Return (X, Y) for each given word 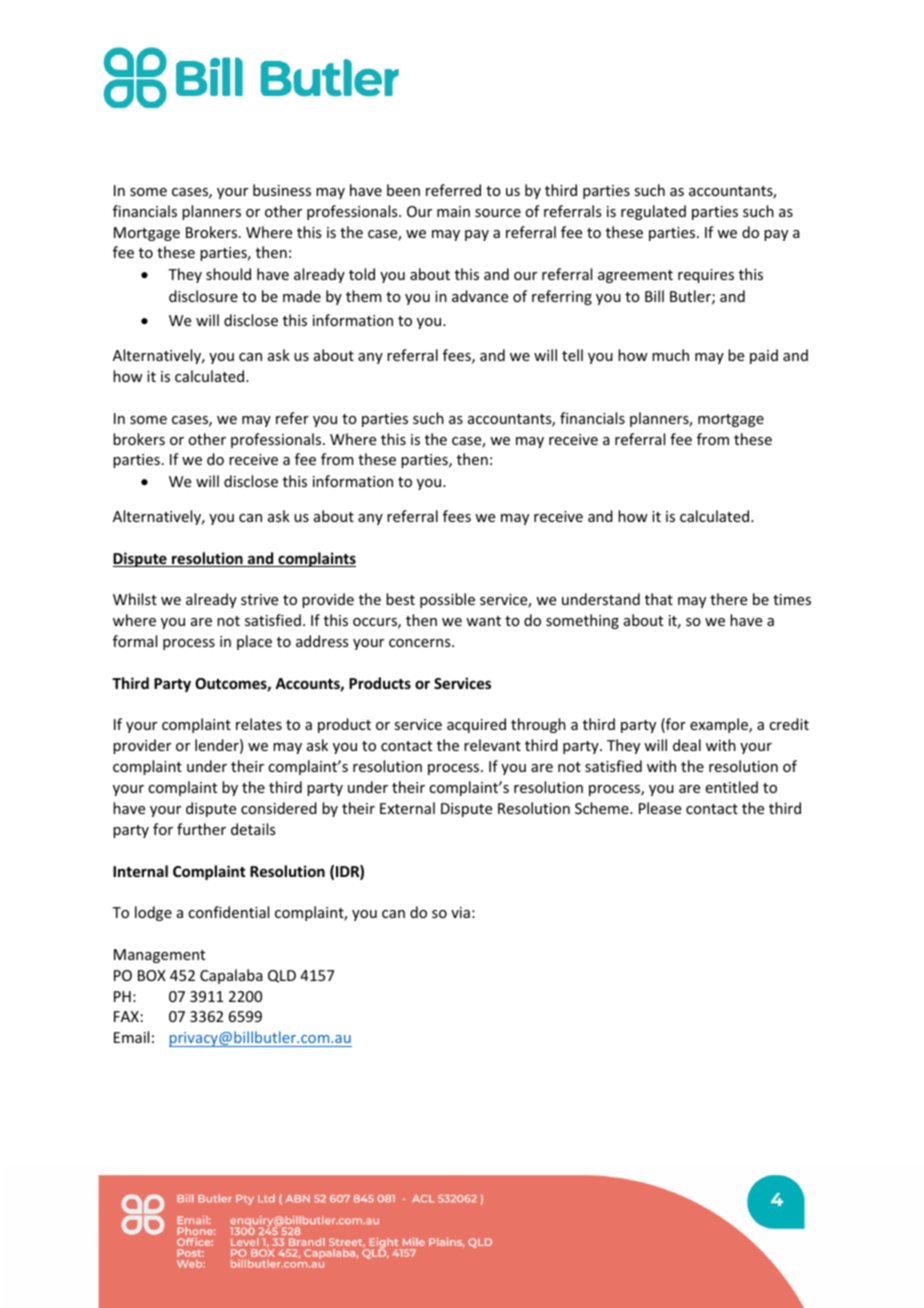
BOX (152, 975)
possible (447, 600)
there (728, 599)
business (282, 190)
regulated (653, 212)
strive (259, 599)
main (453, 211)
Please (660, 808)
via (460, 912)
